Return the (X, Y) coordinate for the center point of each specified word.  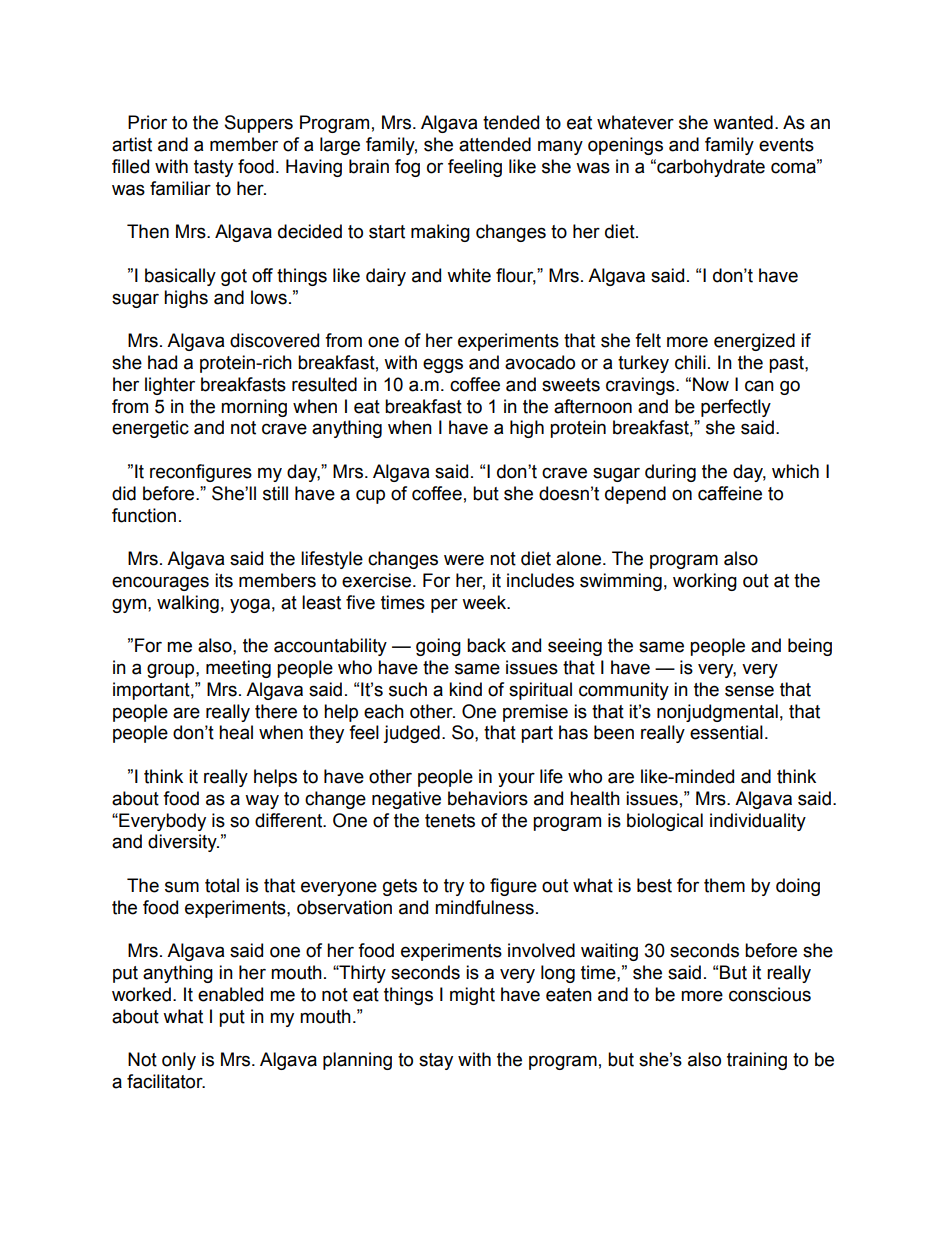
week (485, 602)
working (705, 582)
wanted (743, 122)
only (179, 1061)
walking (188, 604)
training (757, 1061)
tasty (213, 168)
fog (407, 168)
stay (436, 1061)
